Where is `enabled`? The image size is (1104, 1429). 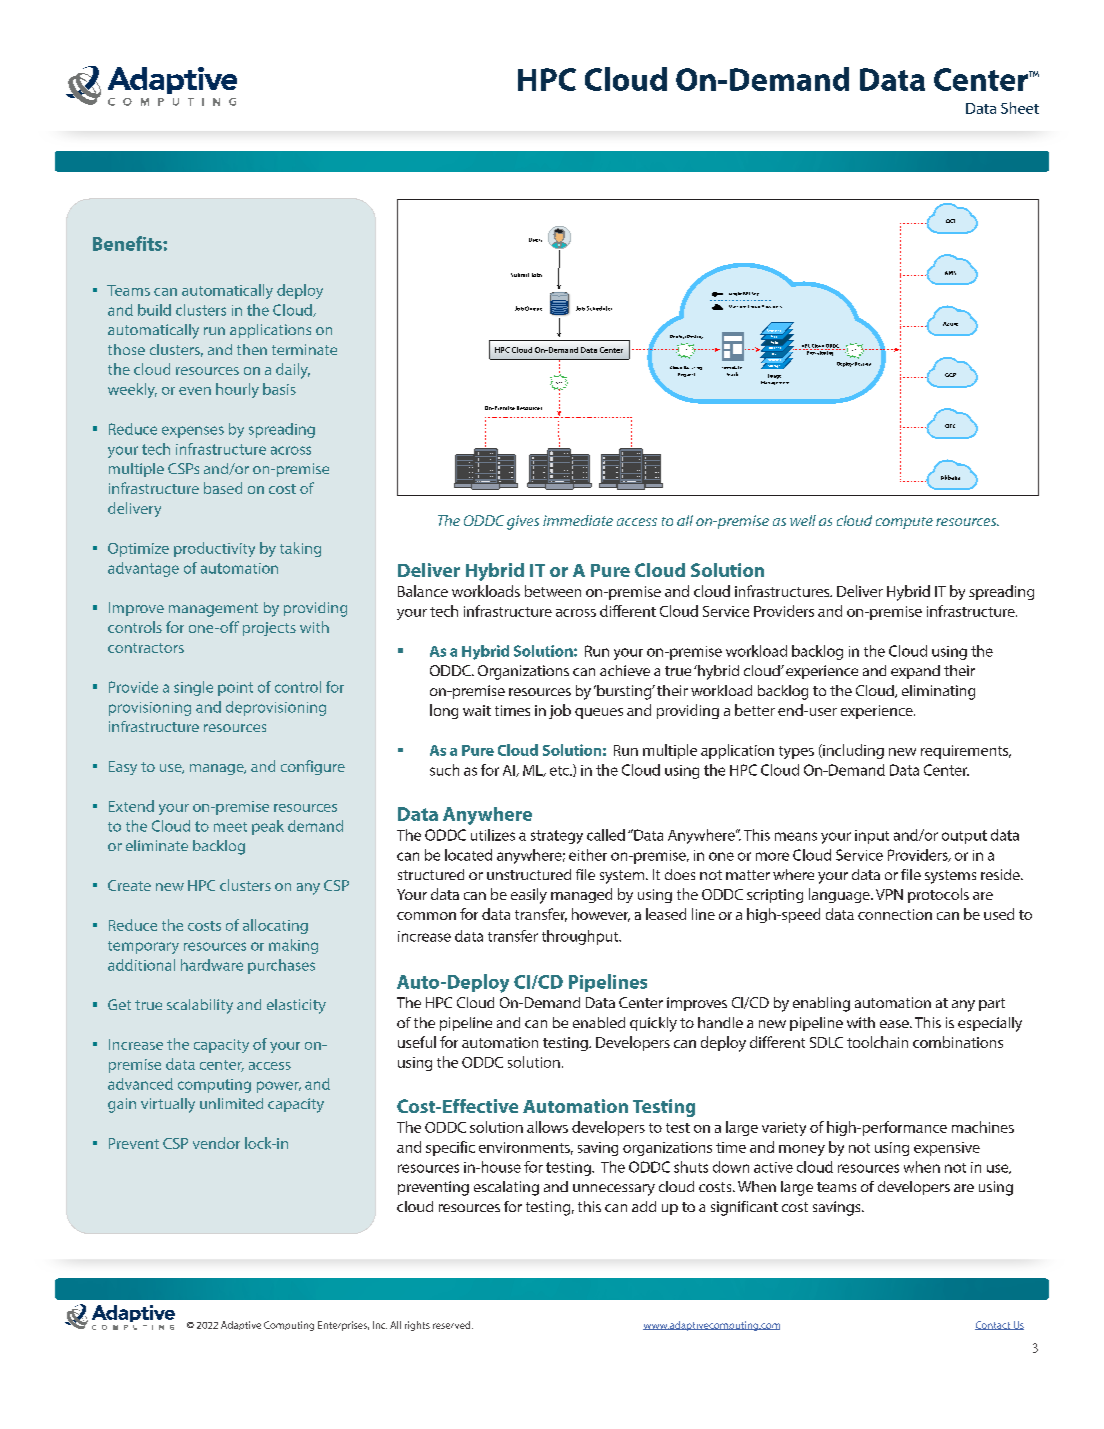
enabled is located at coordinates (599, 1022).
